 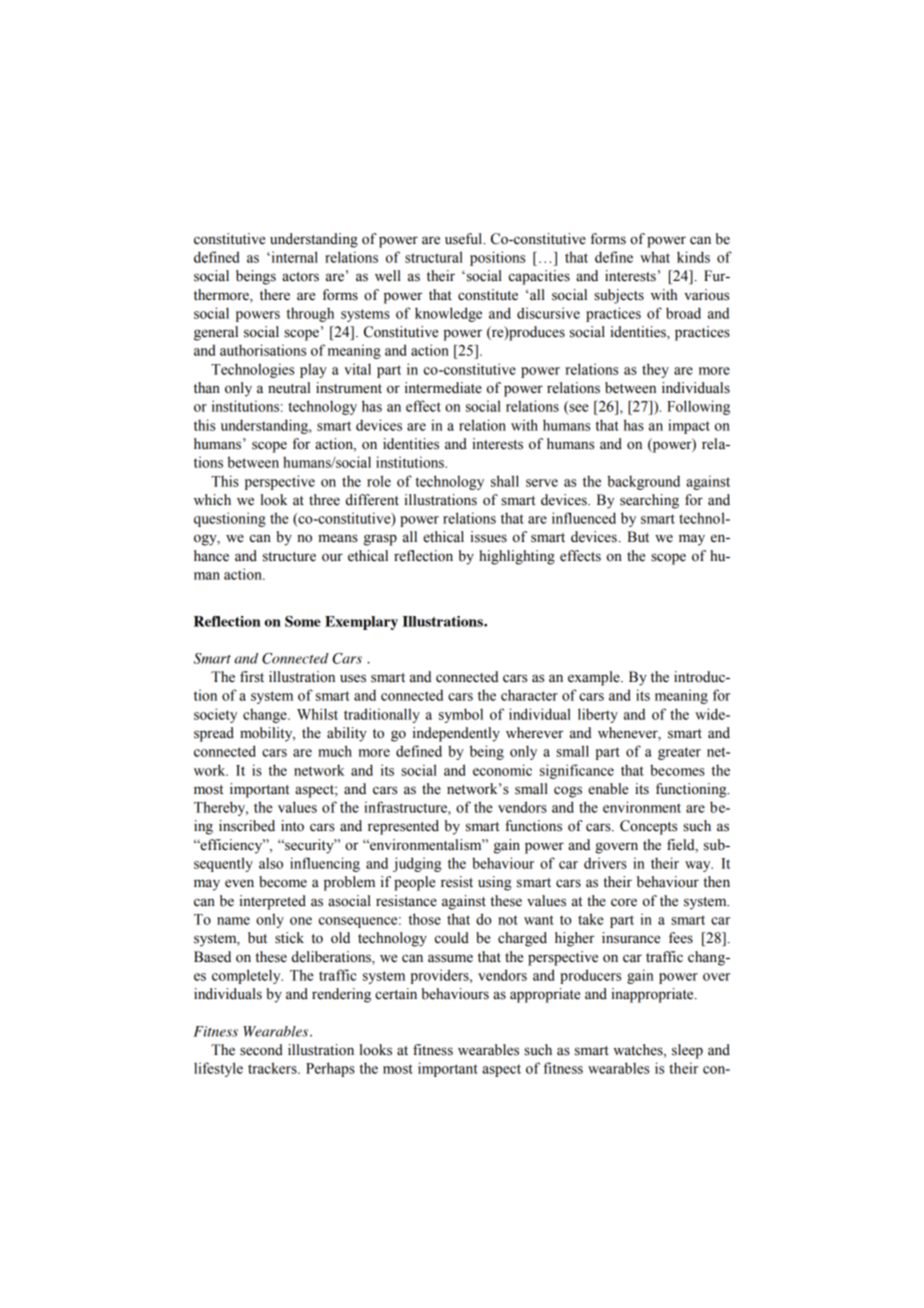 What do you see at coordinates (655, 257) in the screenshot?
I see `what` at bounding box center [655, 257].
